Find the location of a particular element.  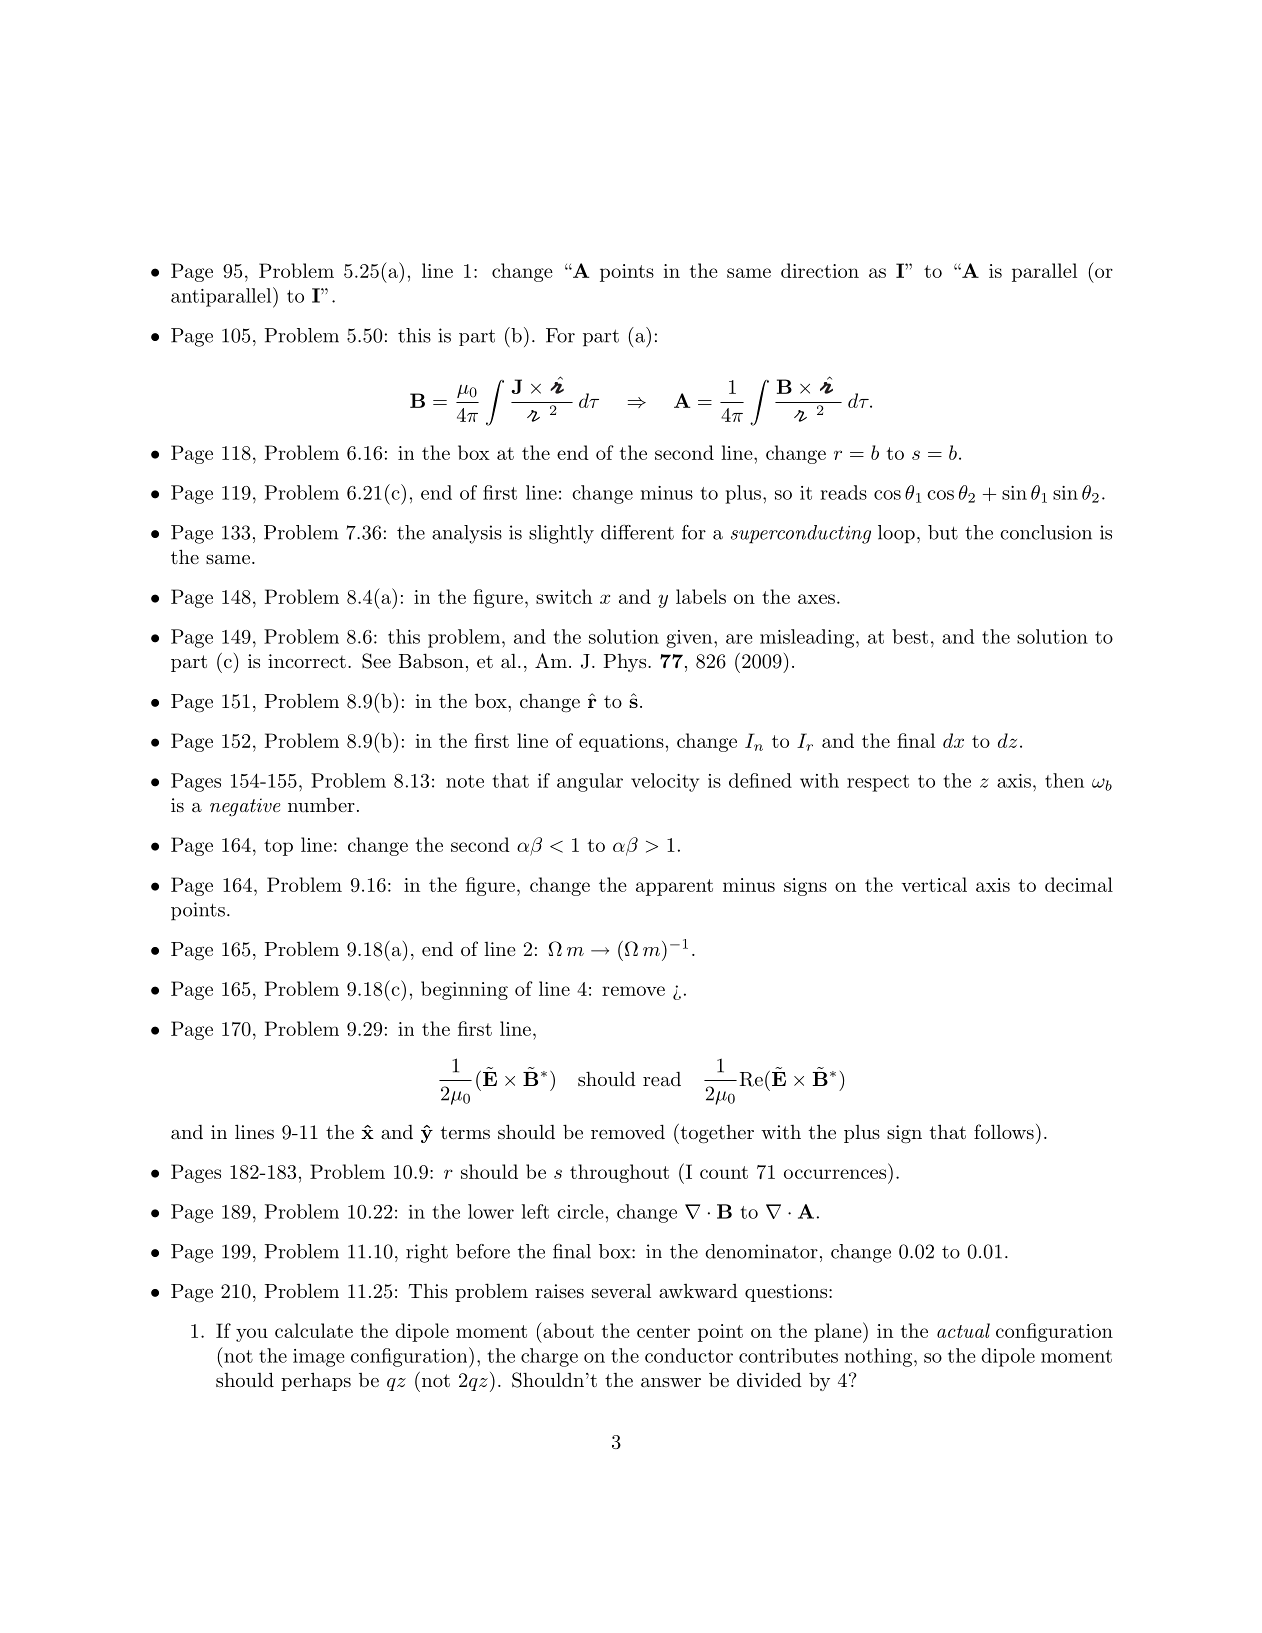

loop is located at coordinates (896, 534).
